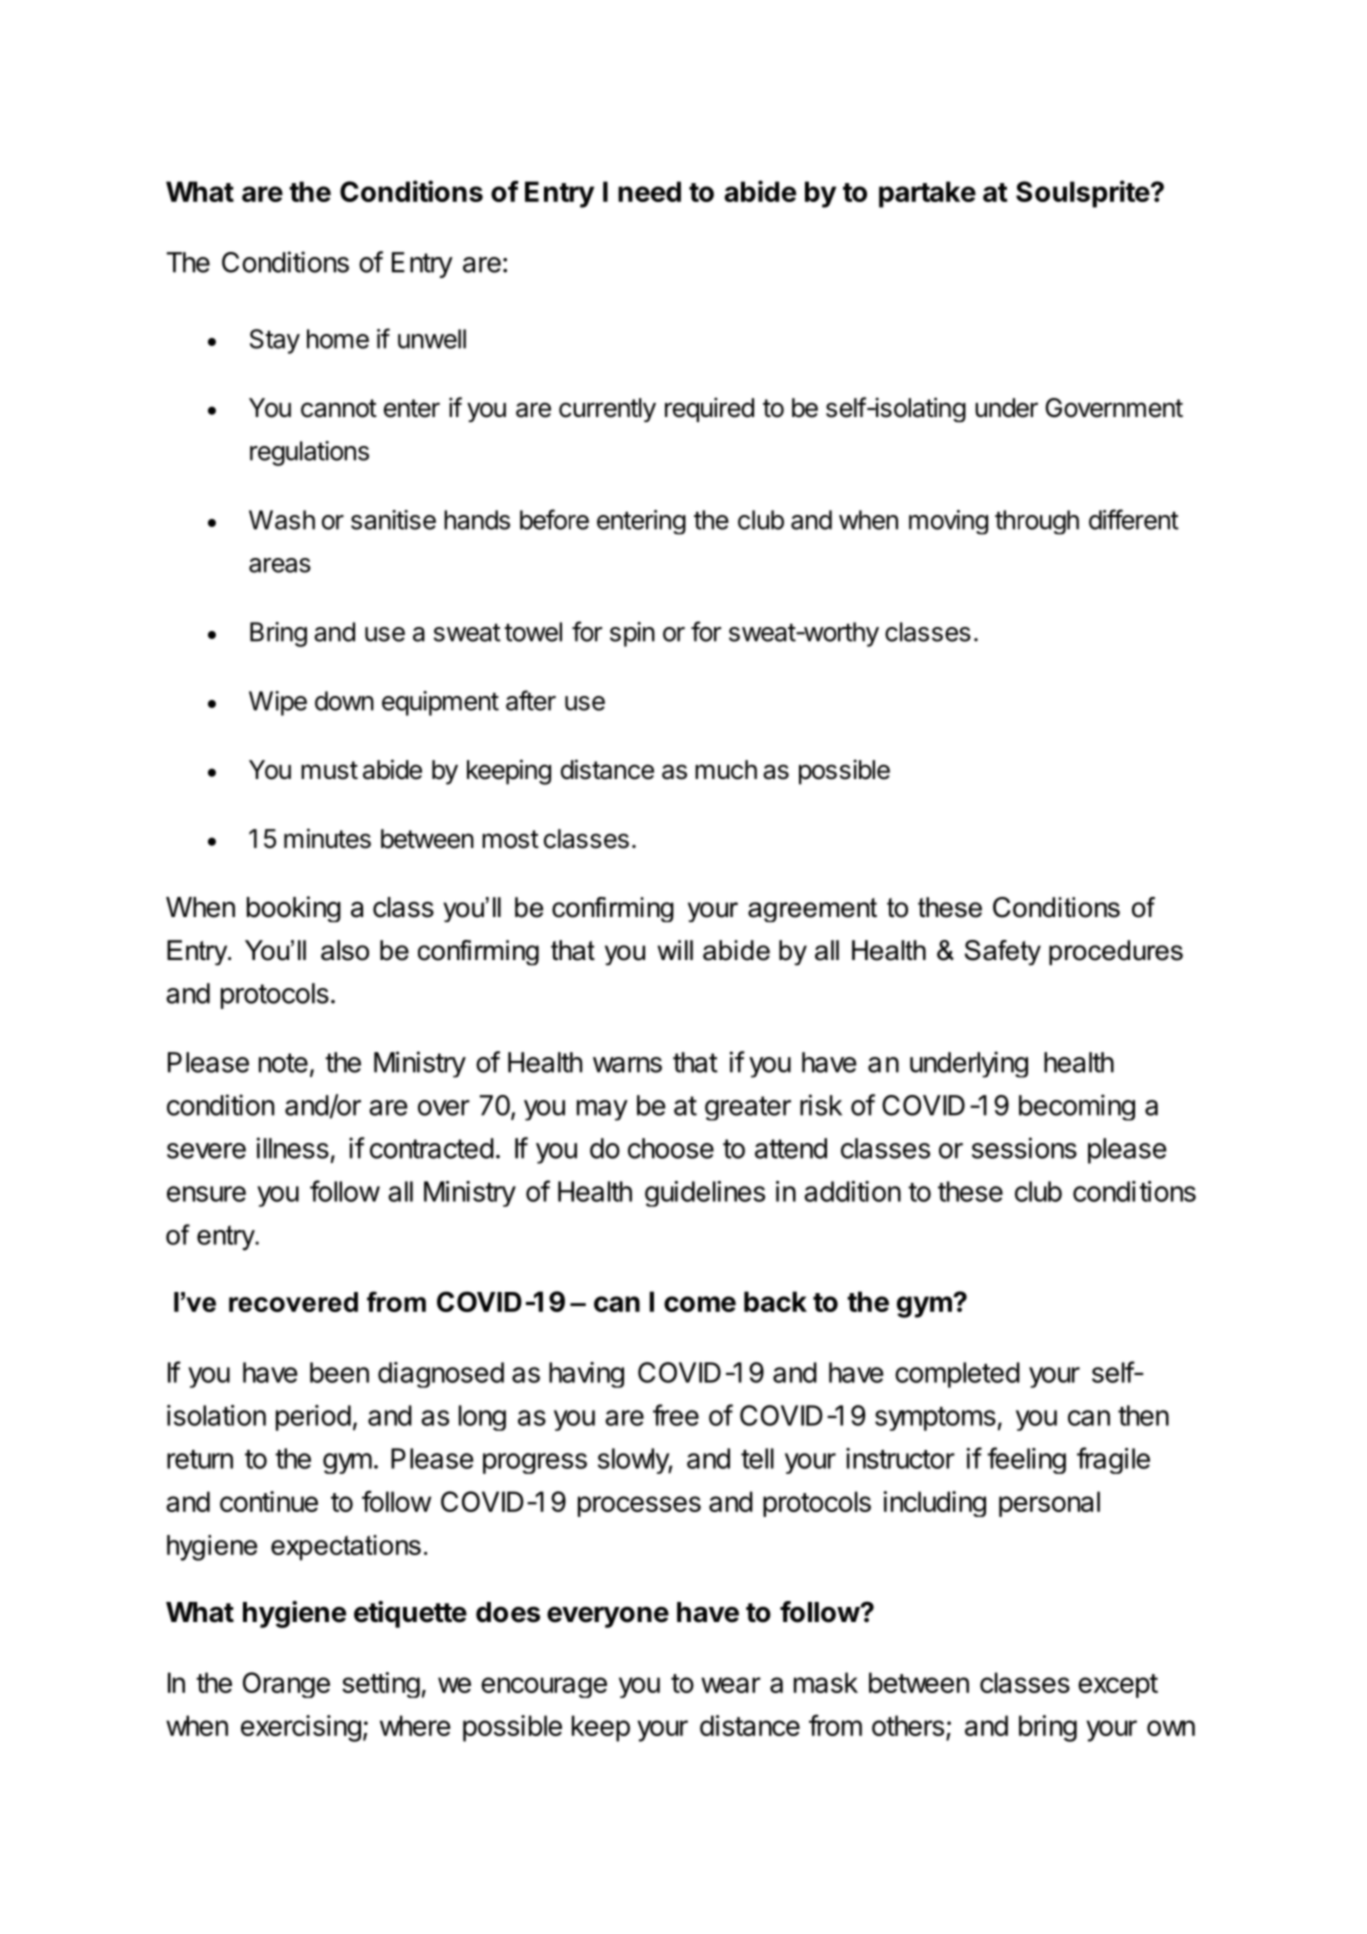  What do you see at coordinates (927, 194) in the screenshot?
I see `partake` at bounding box center [927, 194].
